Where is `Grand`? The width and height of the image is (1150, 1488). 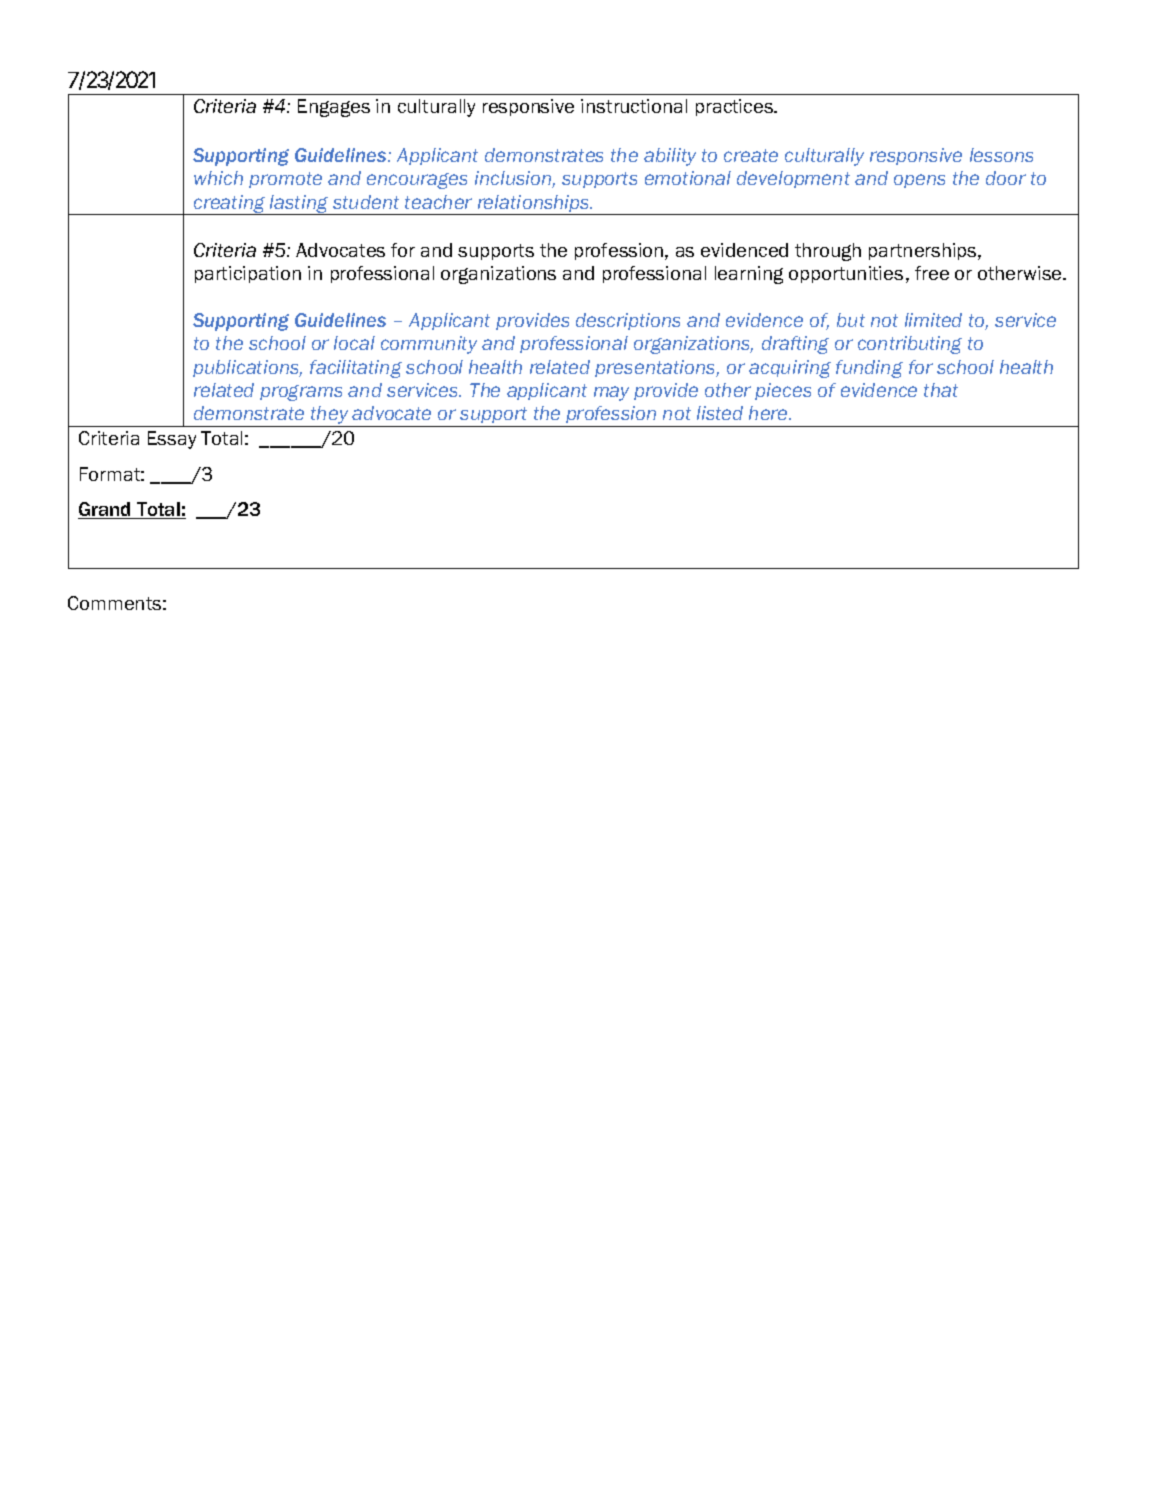 Grand is located at coordinates (105, 510).
